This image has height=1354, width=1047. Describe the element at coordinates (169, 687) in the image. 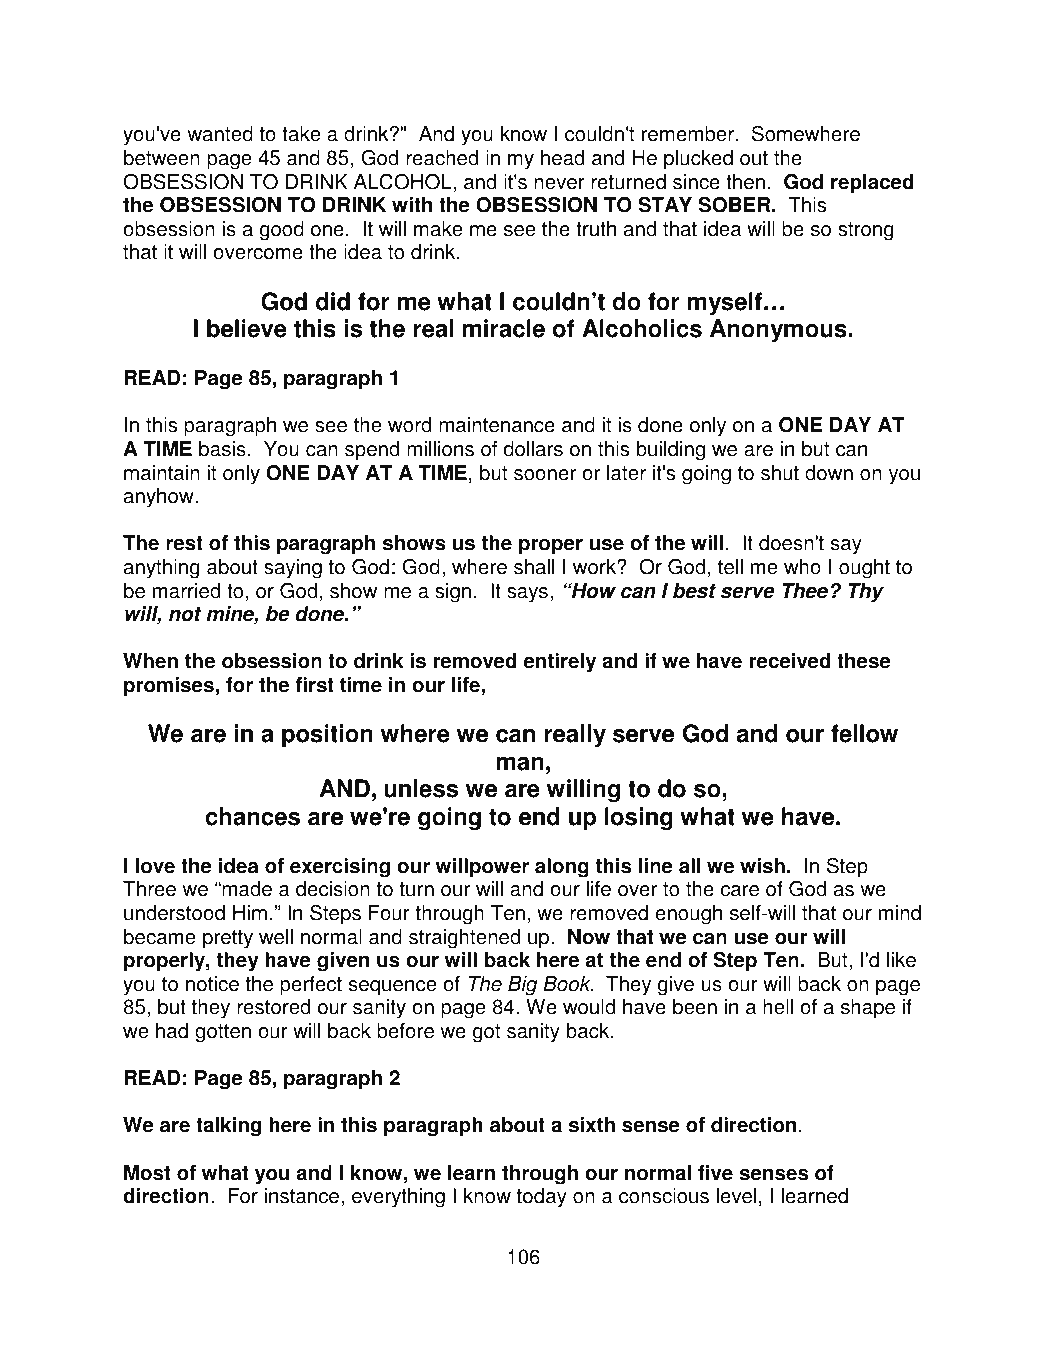

I see `promises` at that location.
